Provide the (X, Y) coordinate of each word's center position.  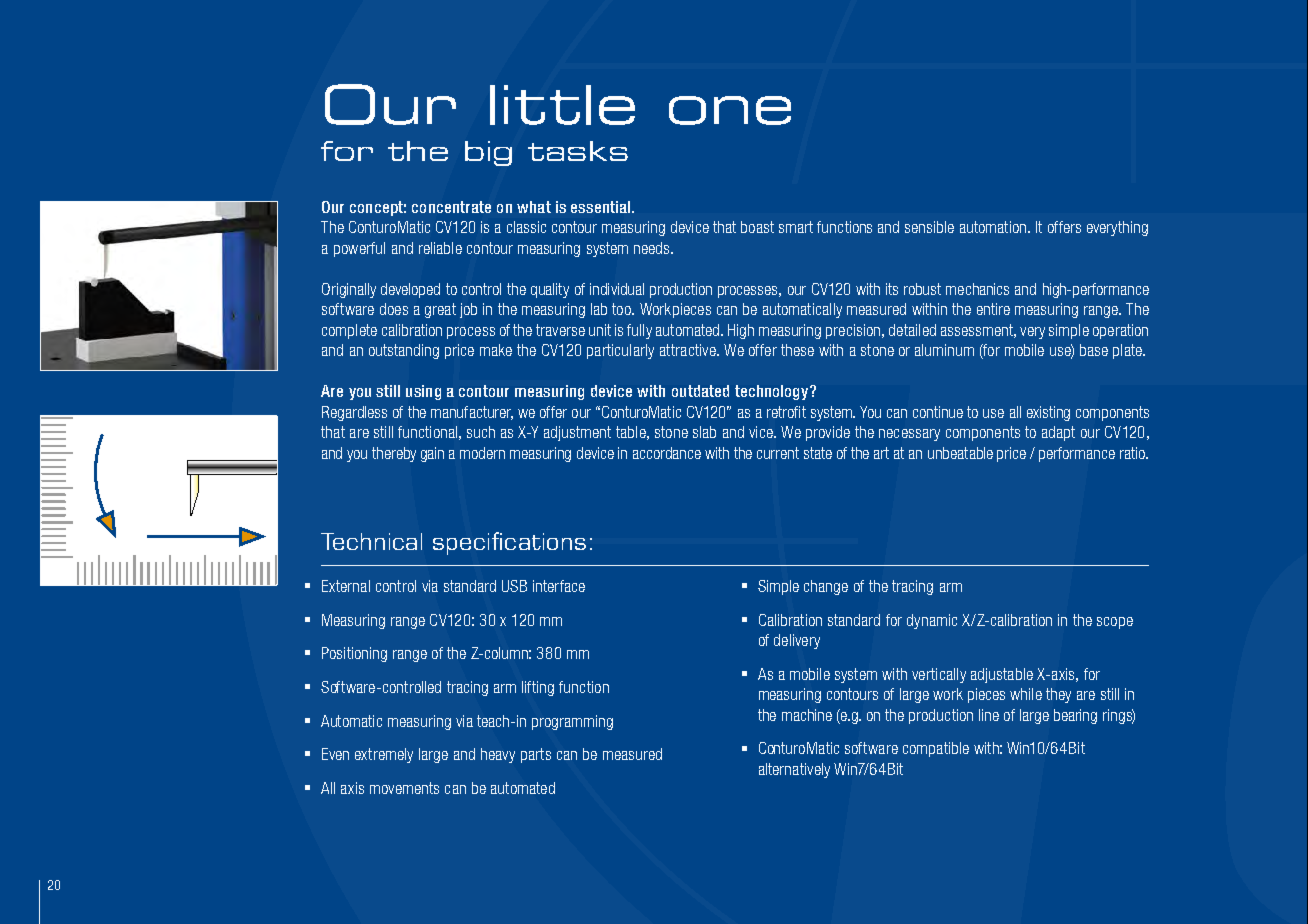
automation (993, 227)
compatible (936, 749)
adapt (1058, 433)
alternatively (794, 770)
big (488, 153)
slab (704, 432)
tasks (578, 151)
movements (404, 788)
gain (432, 454)
